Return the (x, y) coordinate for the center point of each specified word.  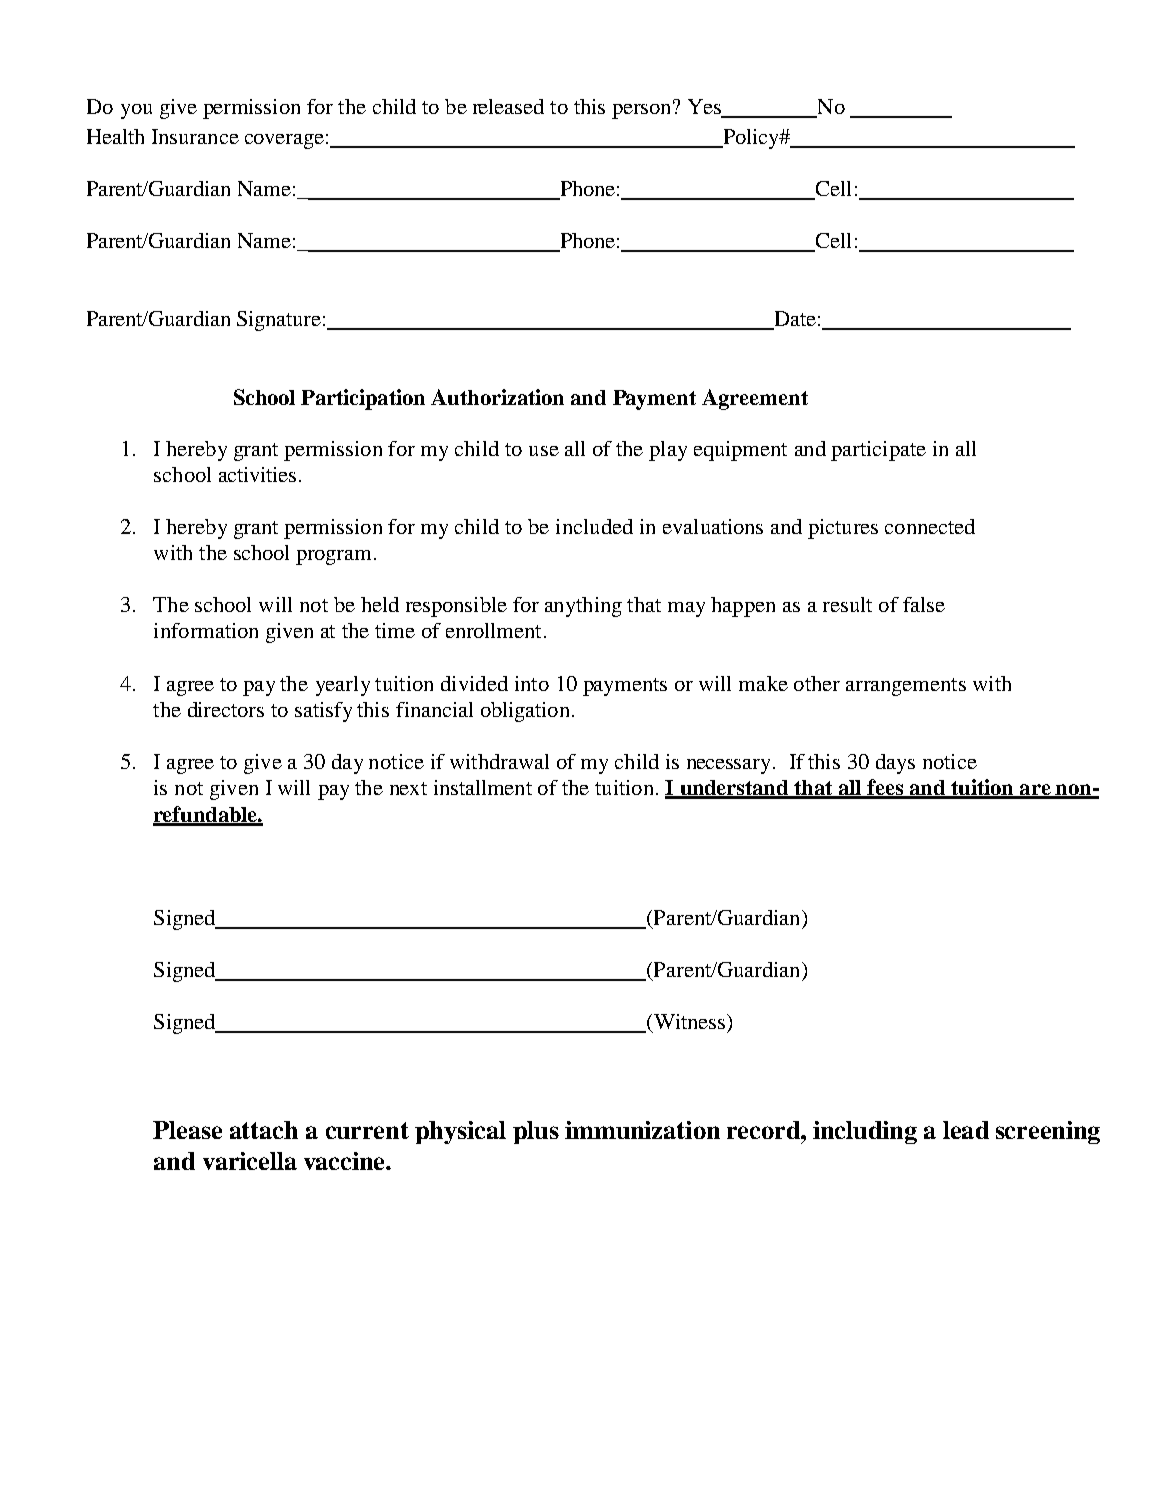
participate (878, 451)
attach (264, 1130)
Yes (705, 108)
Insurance (195, 136)
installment (483, 787)
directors (226, 709)
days (895, 764)
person (643, 110)
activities (257, 474)
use (544, 451)
